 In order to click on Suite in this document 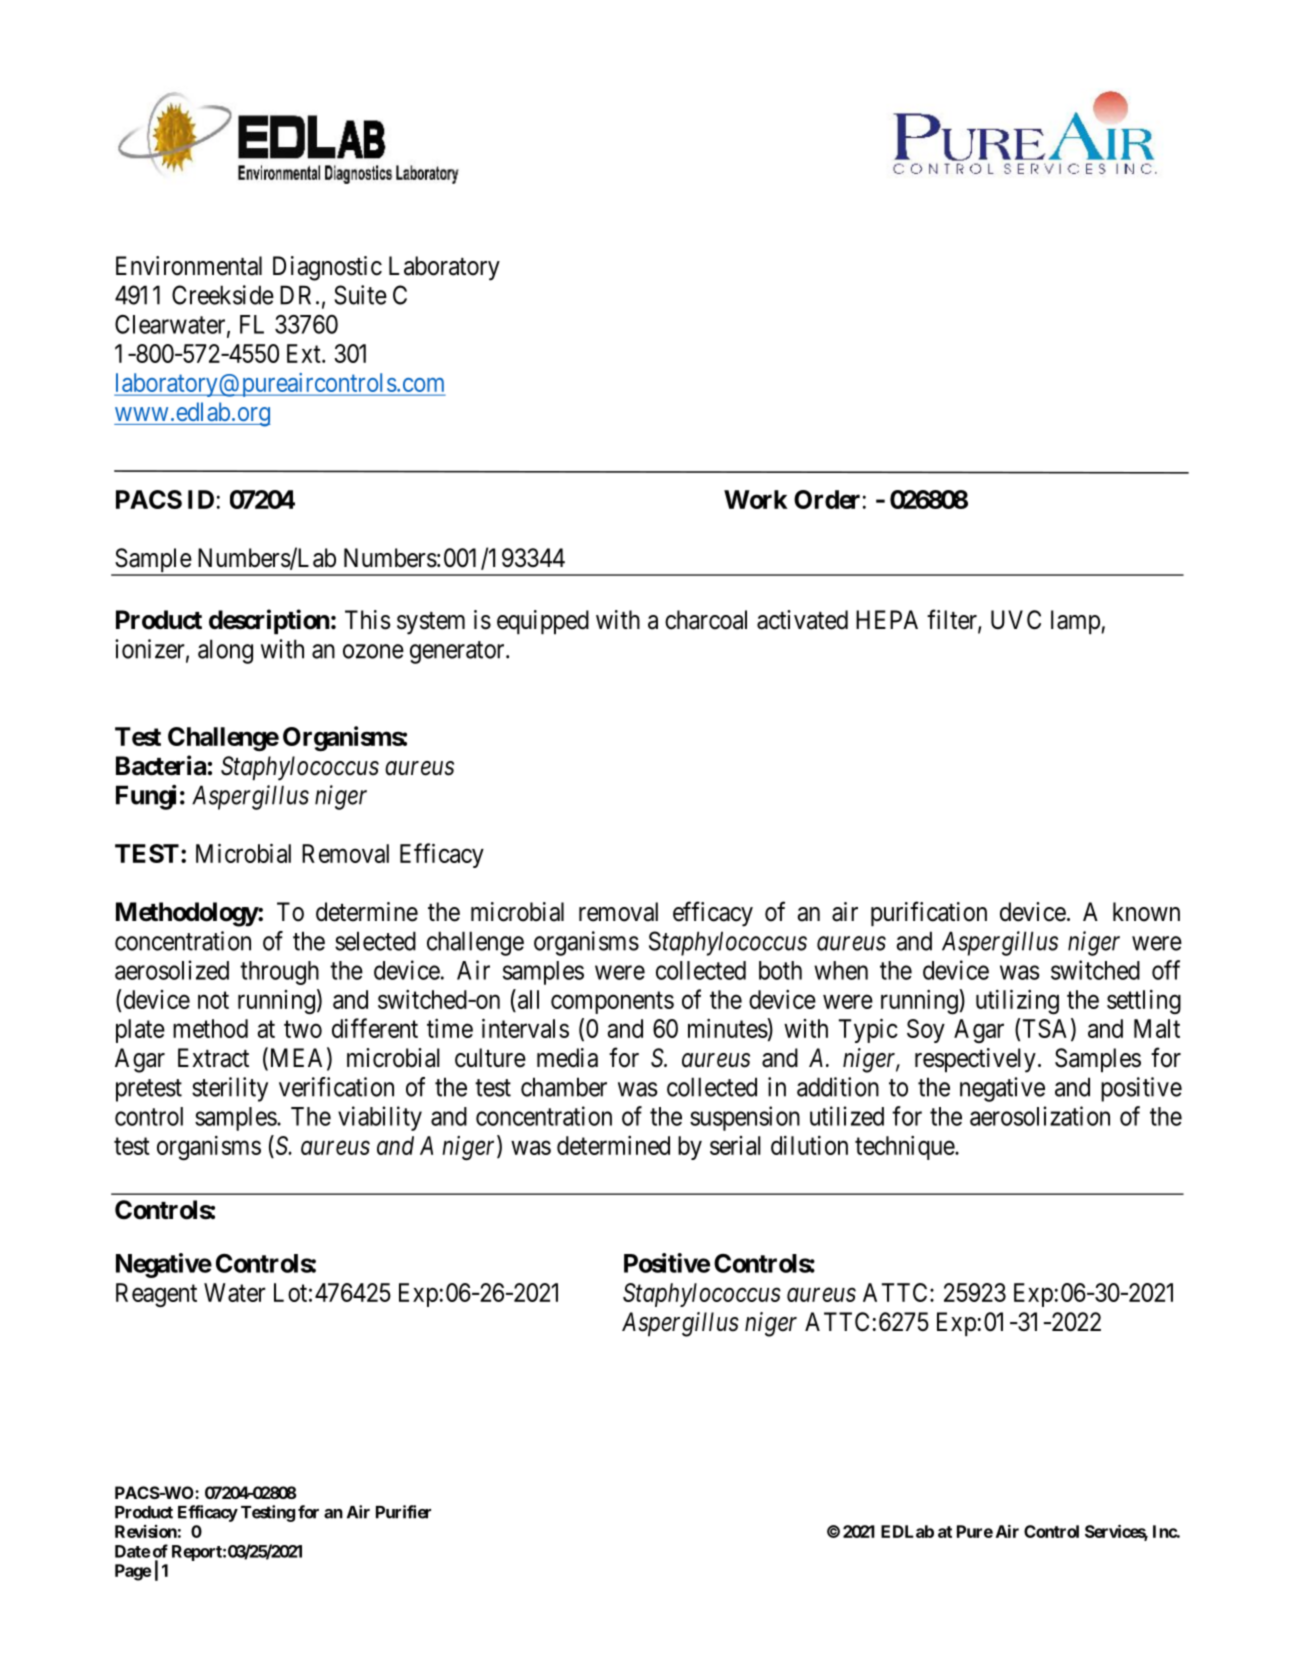, I will do `click(360, 295)`.
